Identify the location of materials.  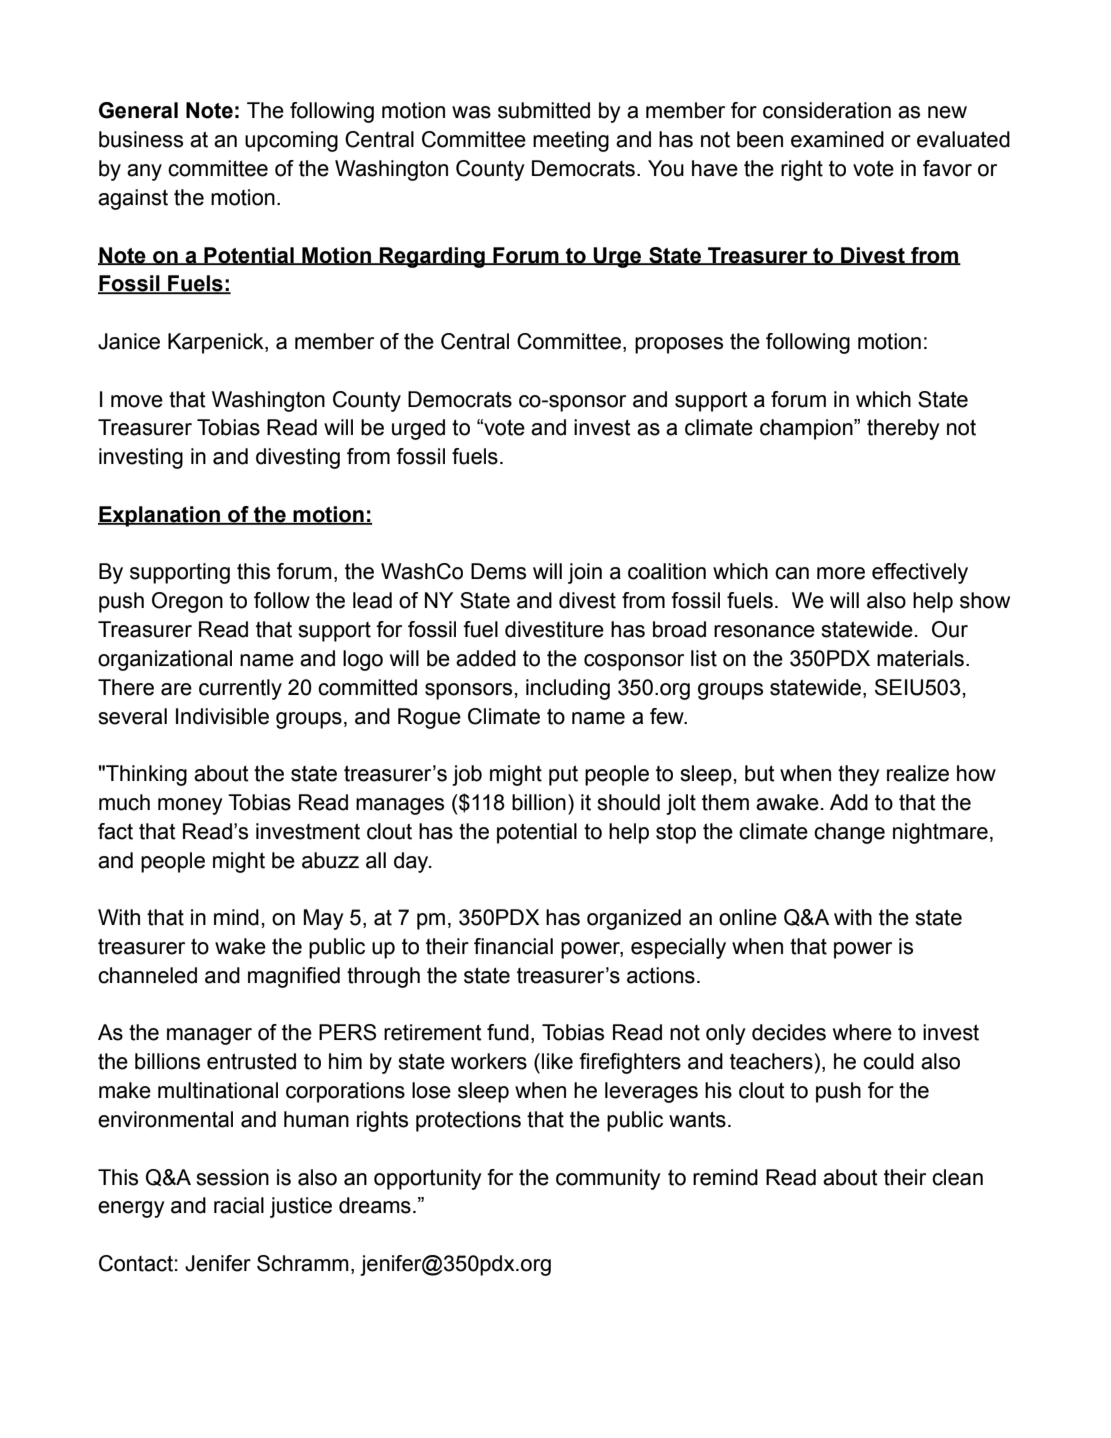
(920, 658).
